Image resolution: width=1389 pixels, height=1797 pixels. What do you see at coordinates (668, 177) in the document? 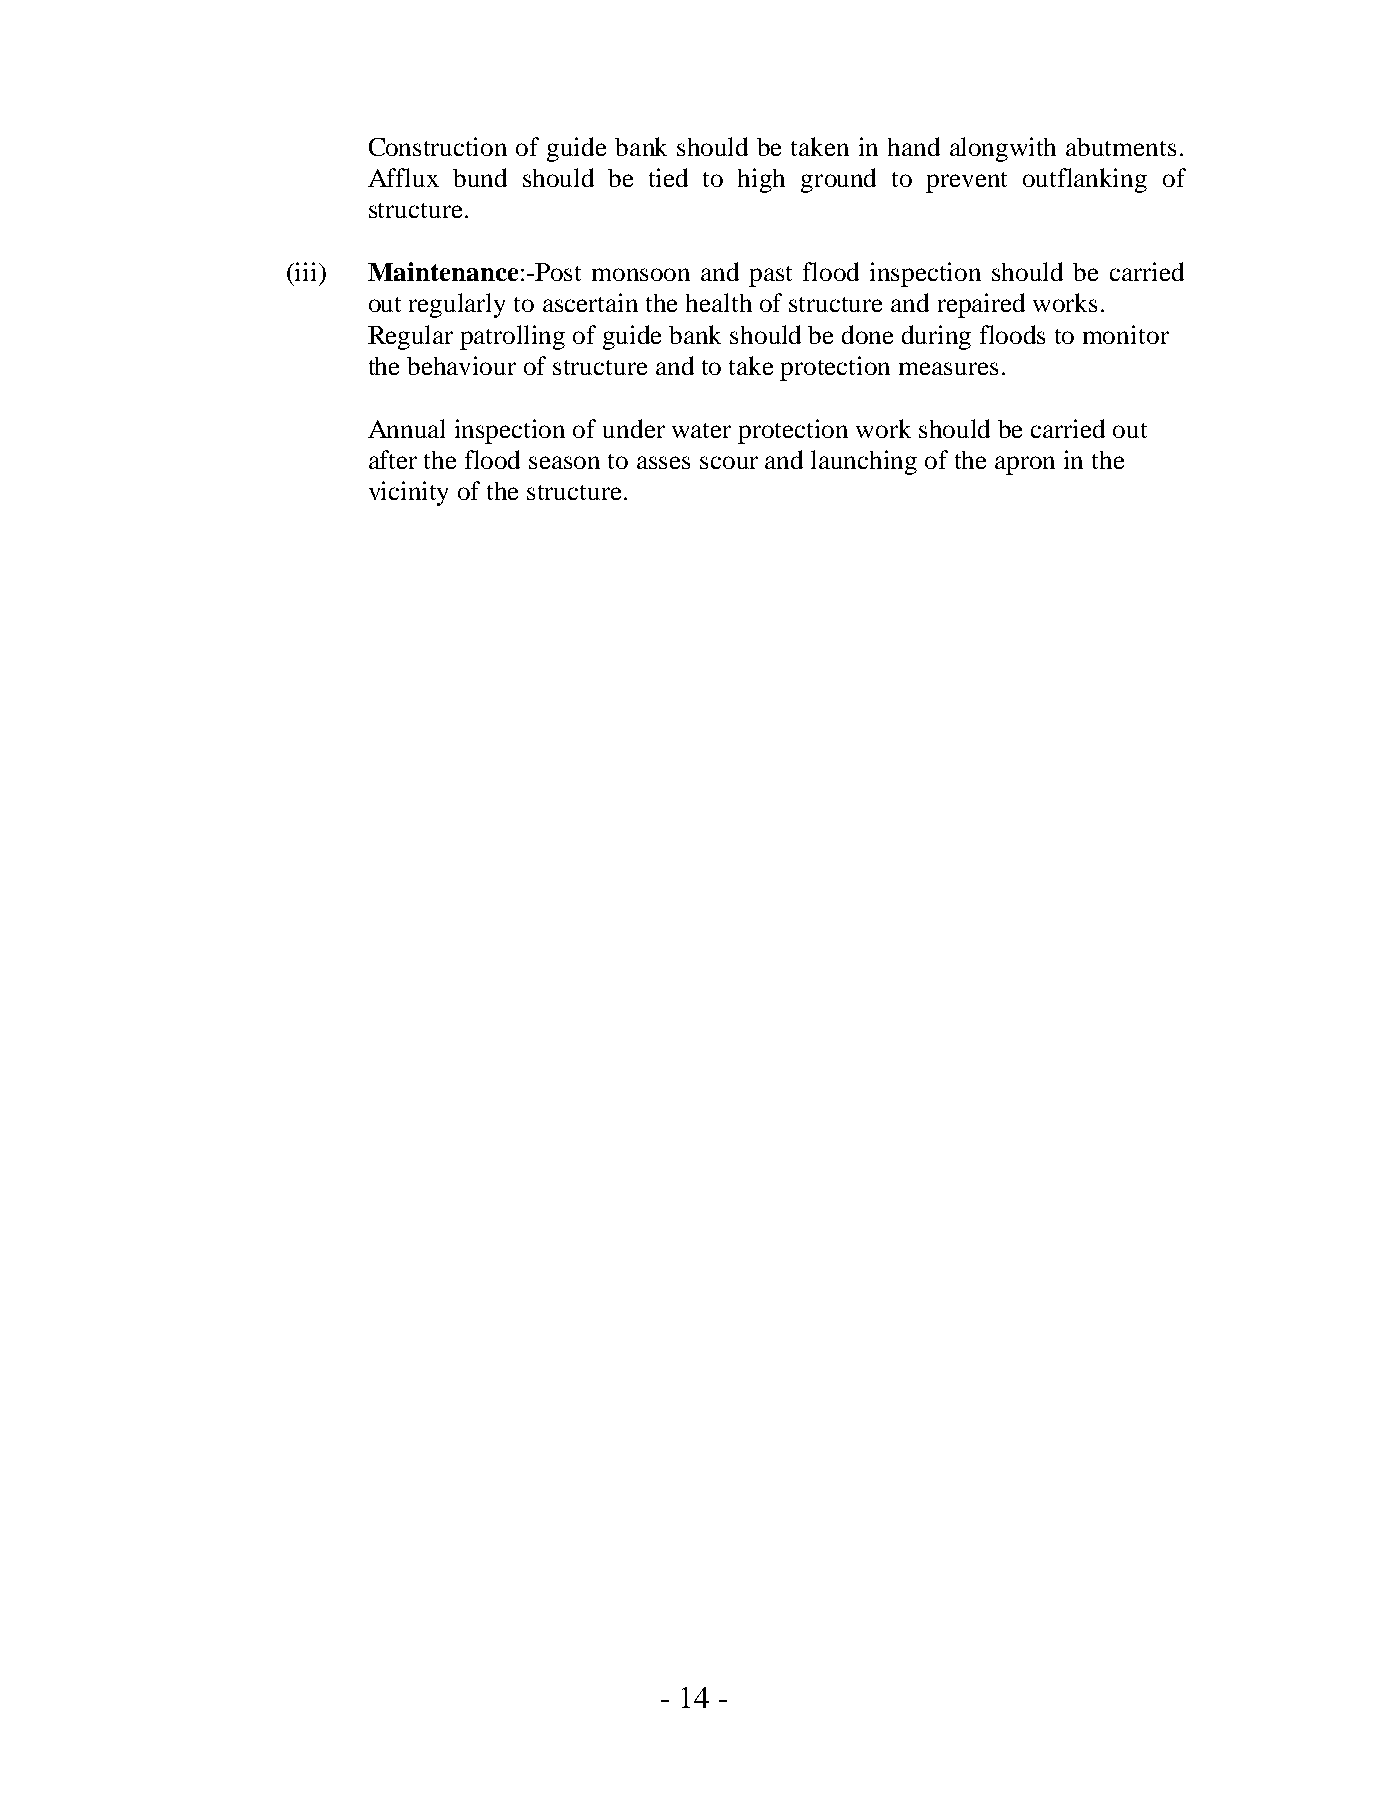
I see `tied` at bounding box center [668, 177].
